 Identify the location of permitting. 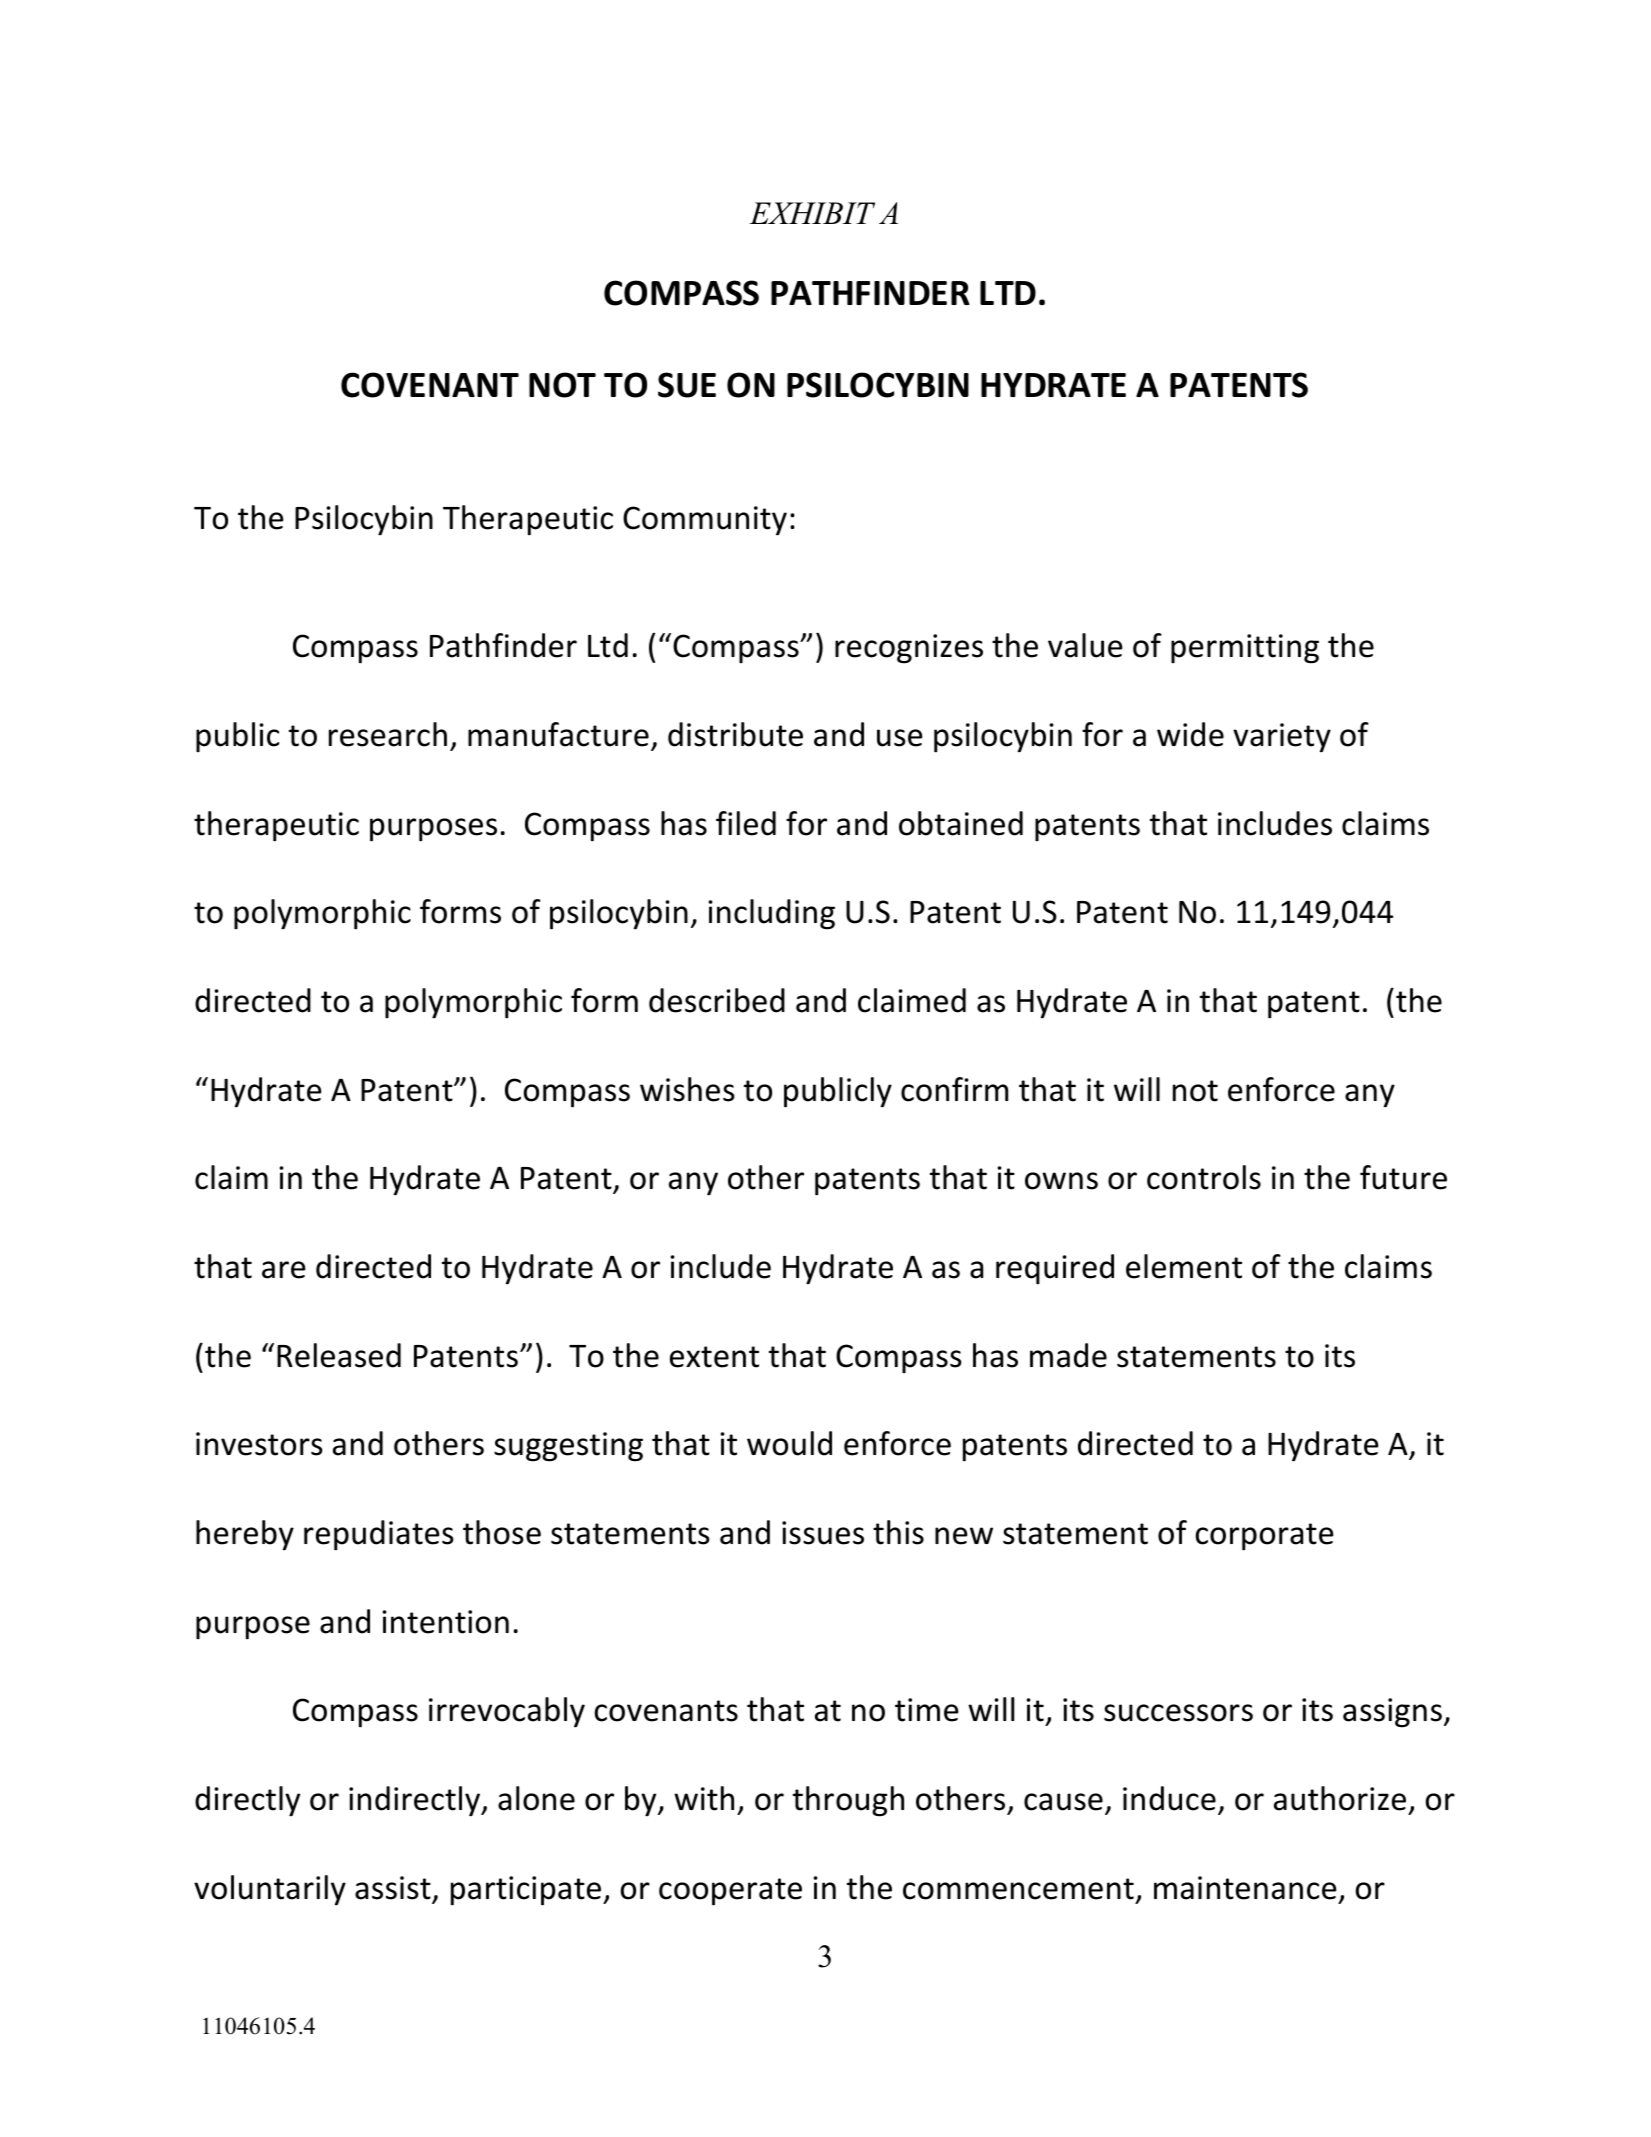
(1245, 649).
